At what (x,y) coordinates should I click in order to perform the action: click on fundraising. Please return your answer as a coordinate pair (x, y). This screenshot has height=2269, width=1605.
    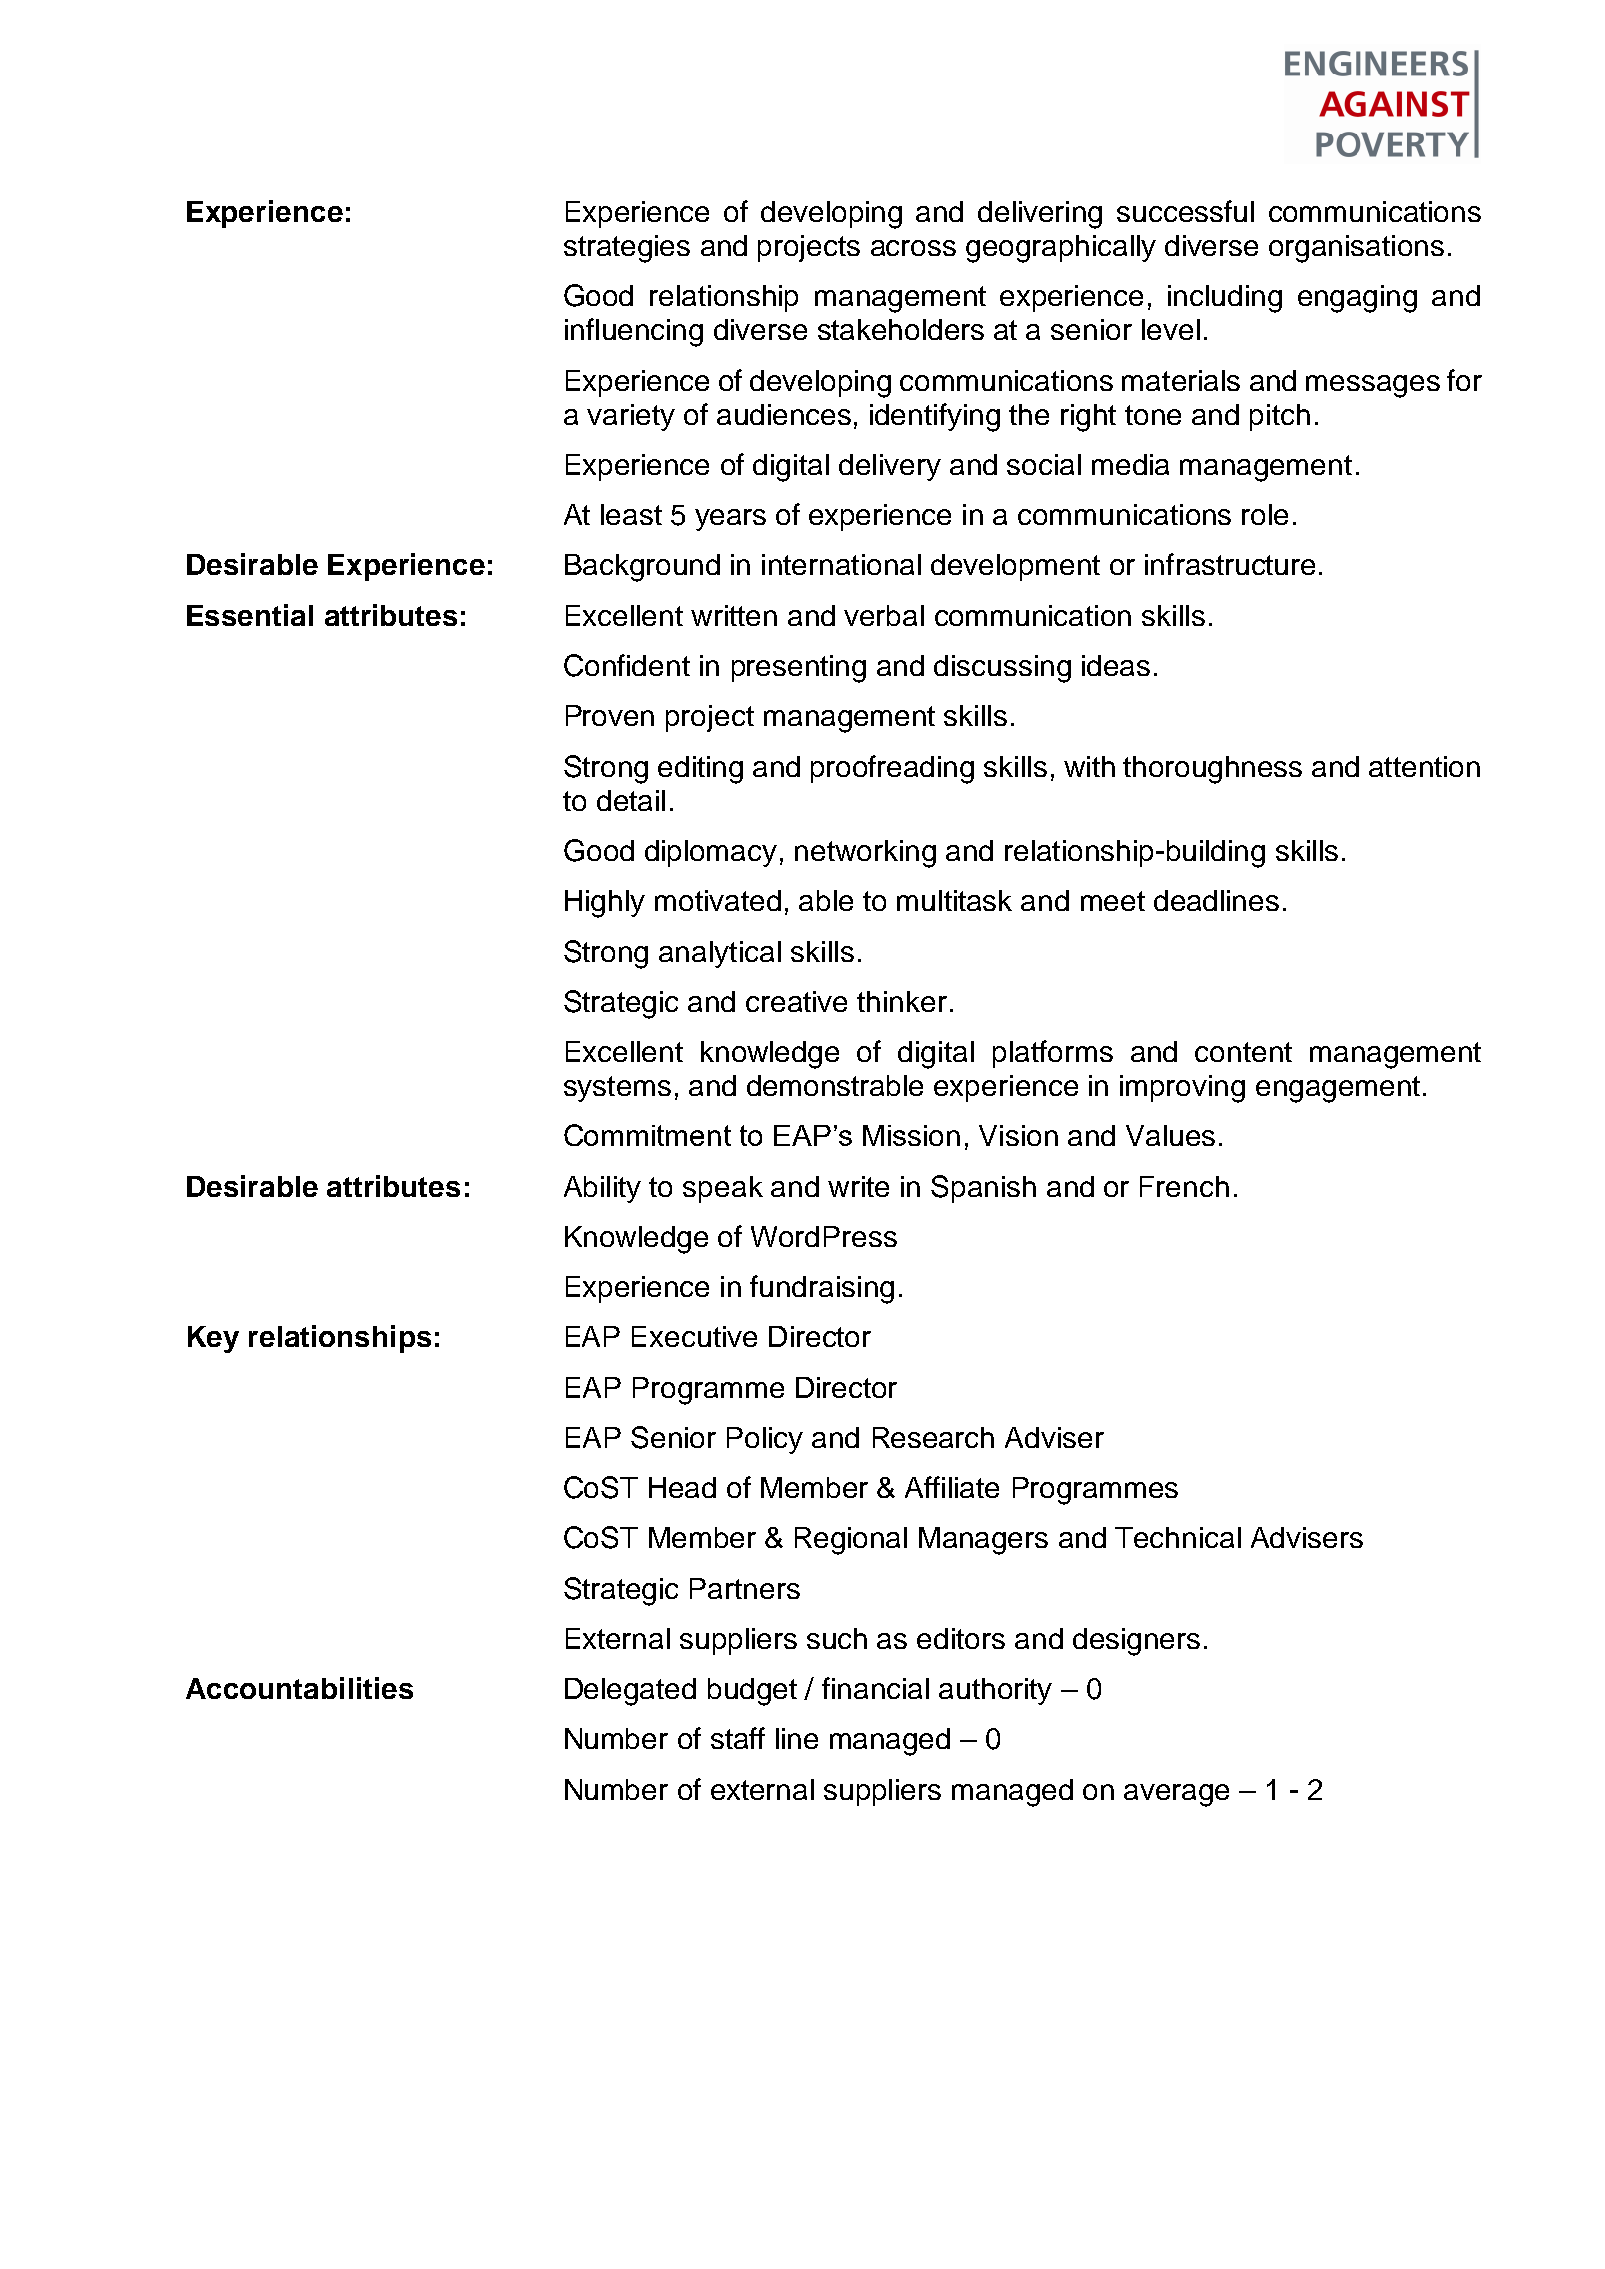
    Looking at the image, I should click on (822, 1289).
